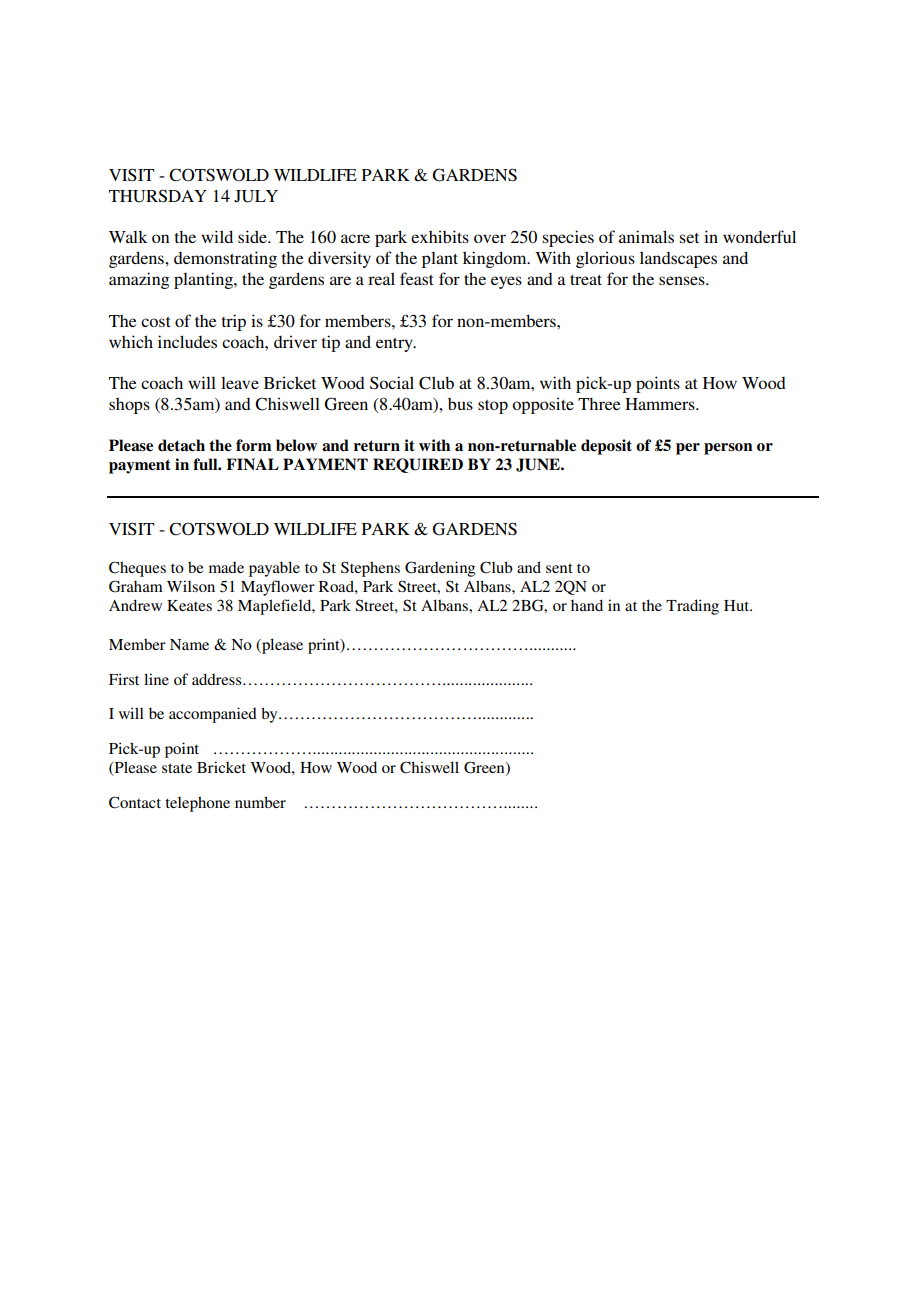  Describe the element at coordinates (158, 196) in the page. I see `THURSDAY` at that location.
